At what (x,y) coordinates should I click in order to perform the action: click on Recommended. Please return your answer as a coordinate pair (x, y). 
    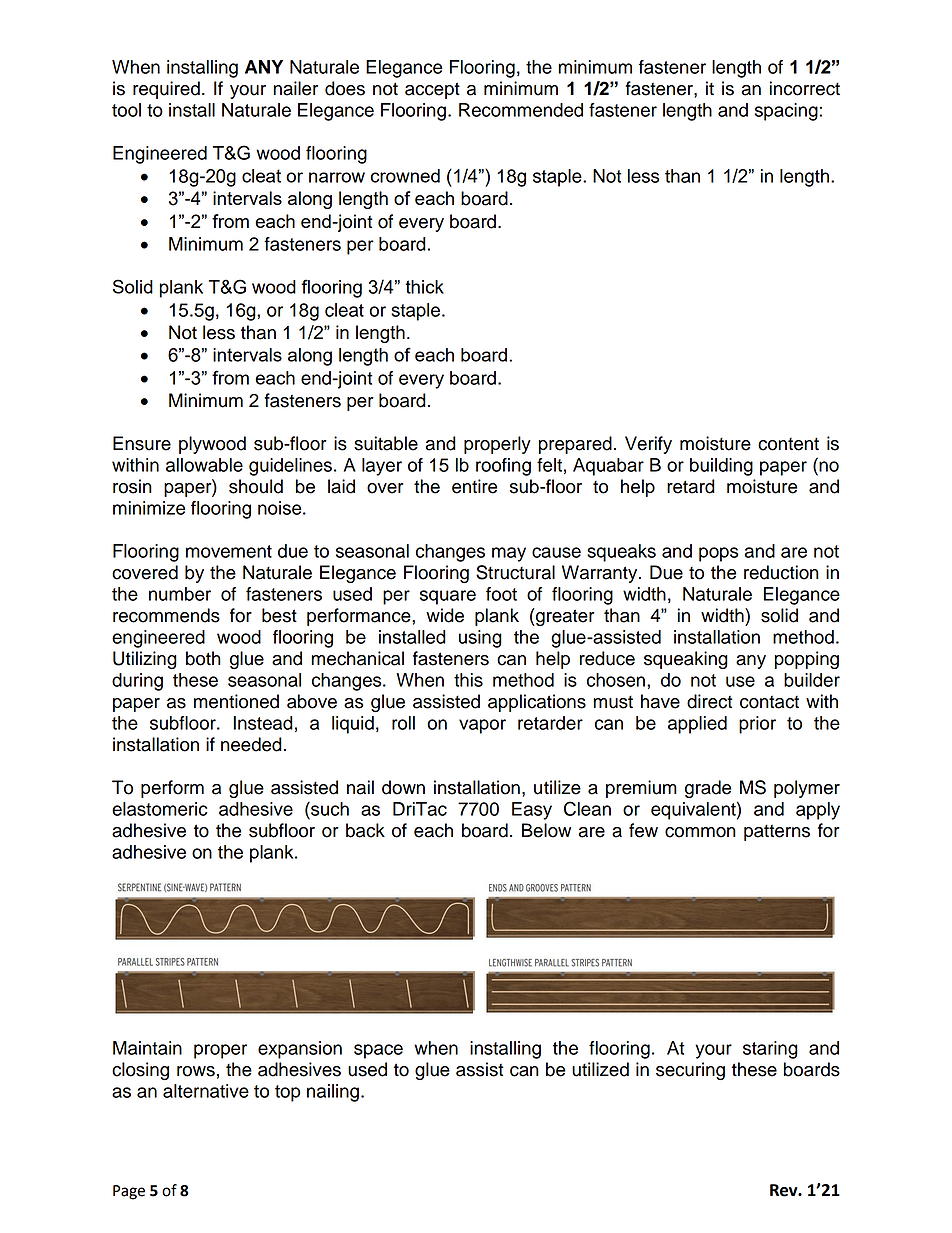
    Looking at the image, I should click on (521, 110).
